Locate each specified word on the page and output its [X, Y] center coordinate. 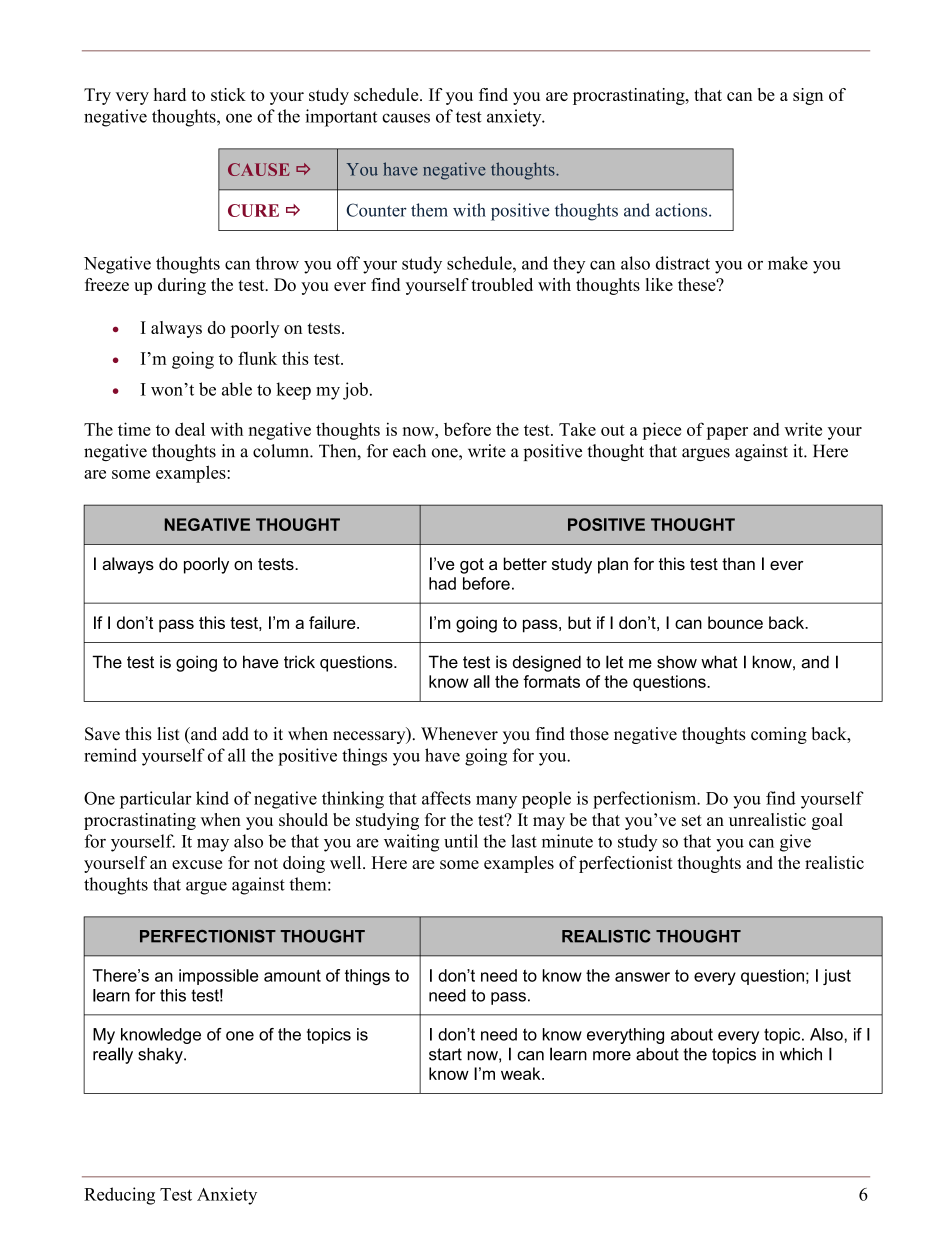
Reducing [119, 1196]
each [409, 451]
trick [299, 662]
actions [682, 210]
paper [727, 433]
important [341, 118]
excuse [197, 864]
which [801, 1054]
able [237, 389]
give [795, 843]
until [461, 841]
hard [170, 94]
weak [522, 1073]
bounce [735, 622]
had [442, 583]
